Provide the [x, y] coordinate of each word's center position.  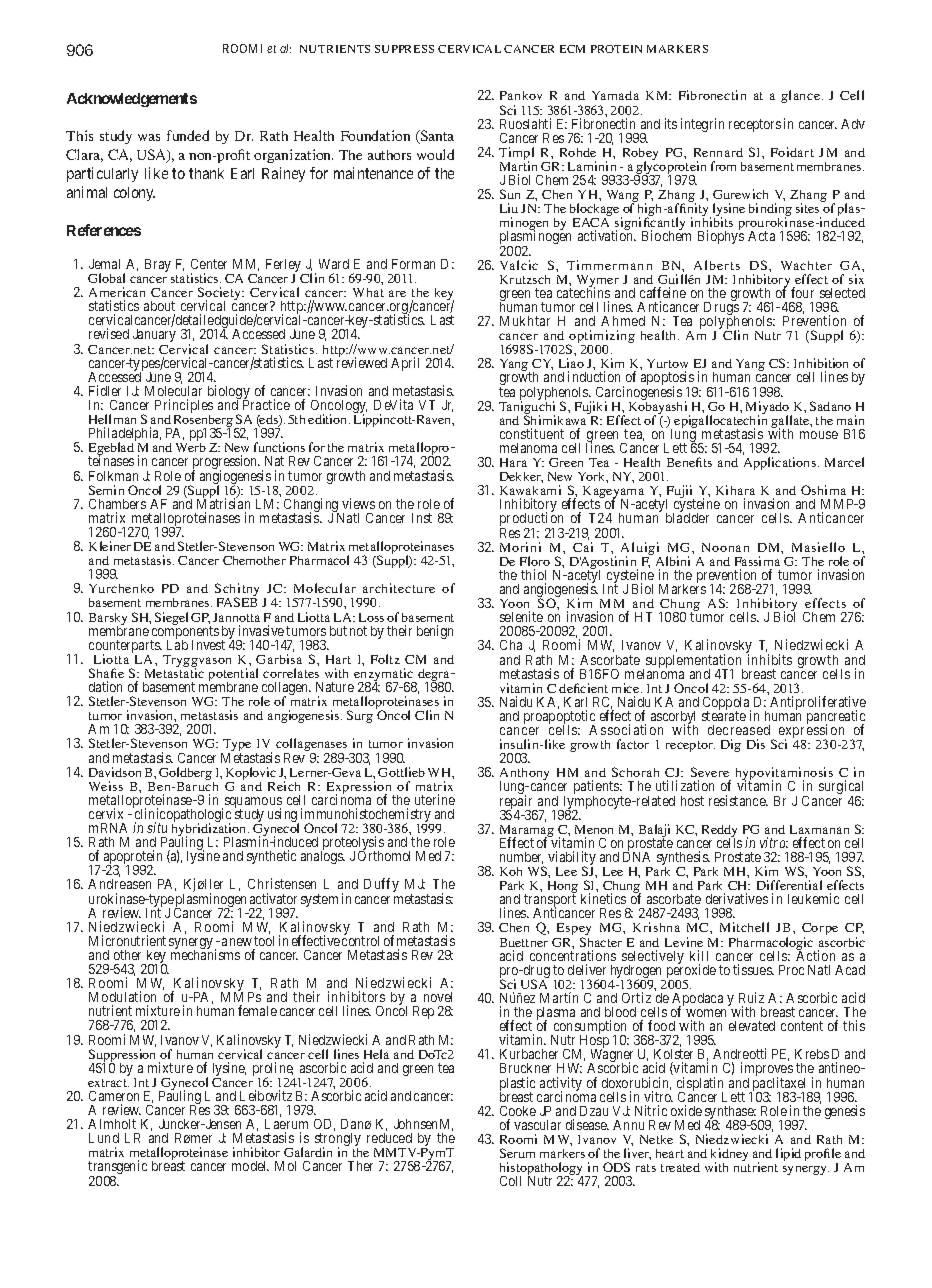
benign [435, 632]
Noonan [725, 547]
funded [188, 135]
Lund [104, 1138]
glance [800, 96]
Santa [436, 137]
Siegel [171, 618]
